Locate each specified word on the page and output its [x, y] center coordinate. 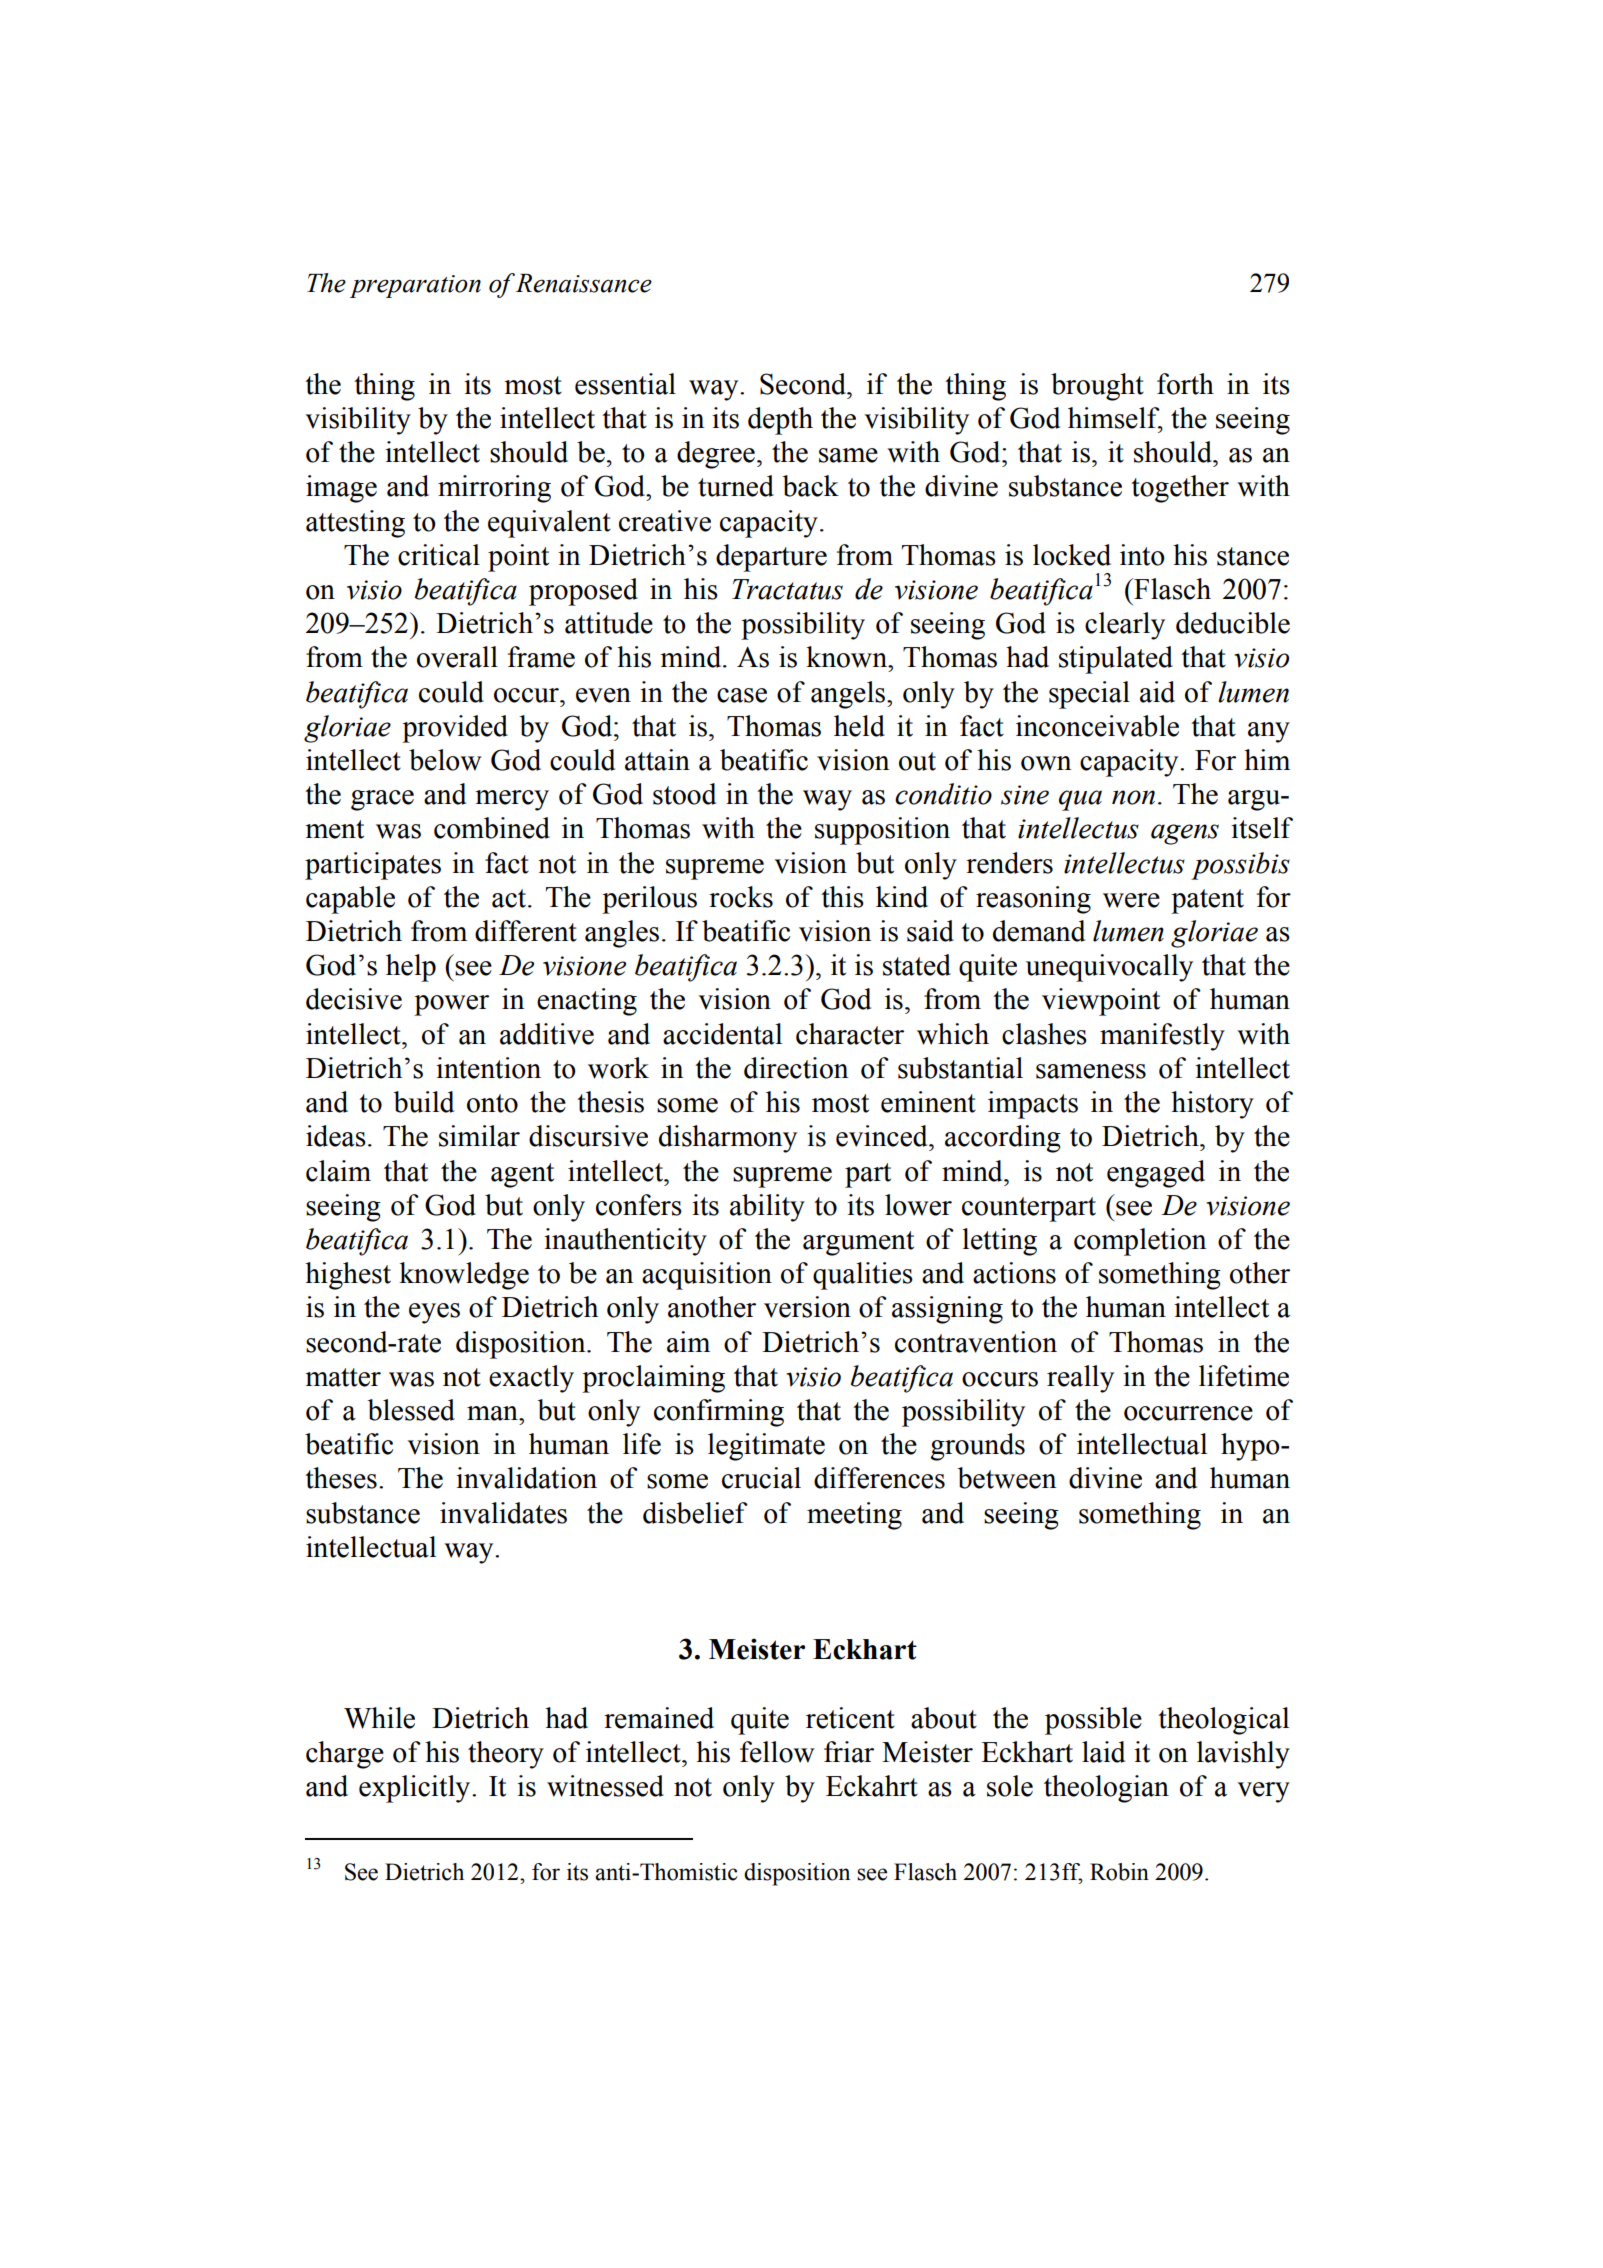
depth [780, 421]
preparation [415, 286]
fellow [777, 1752]
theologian [1106, 1789]
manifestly [1162, 1037]
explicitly [416, 1789]
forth [1185, 384]
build [423, 1102]
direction [796, 1068]
